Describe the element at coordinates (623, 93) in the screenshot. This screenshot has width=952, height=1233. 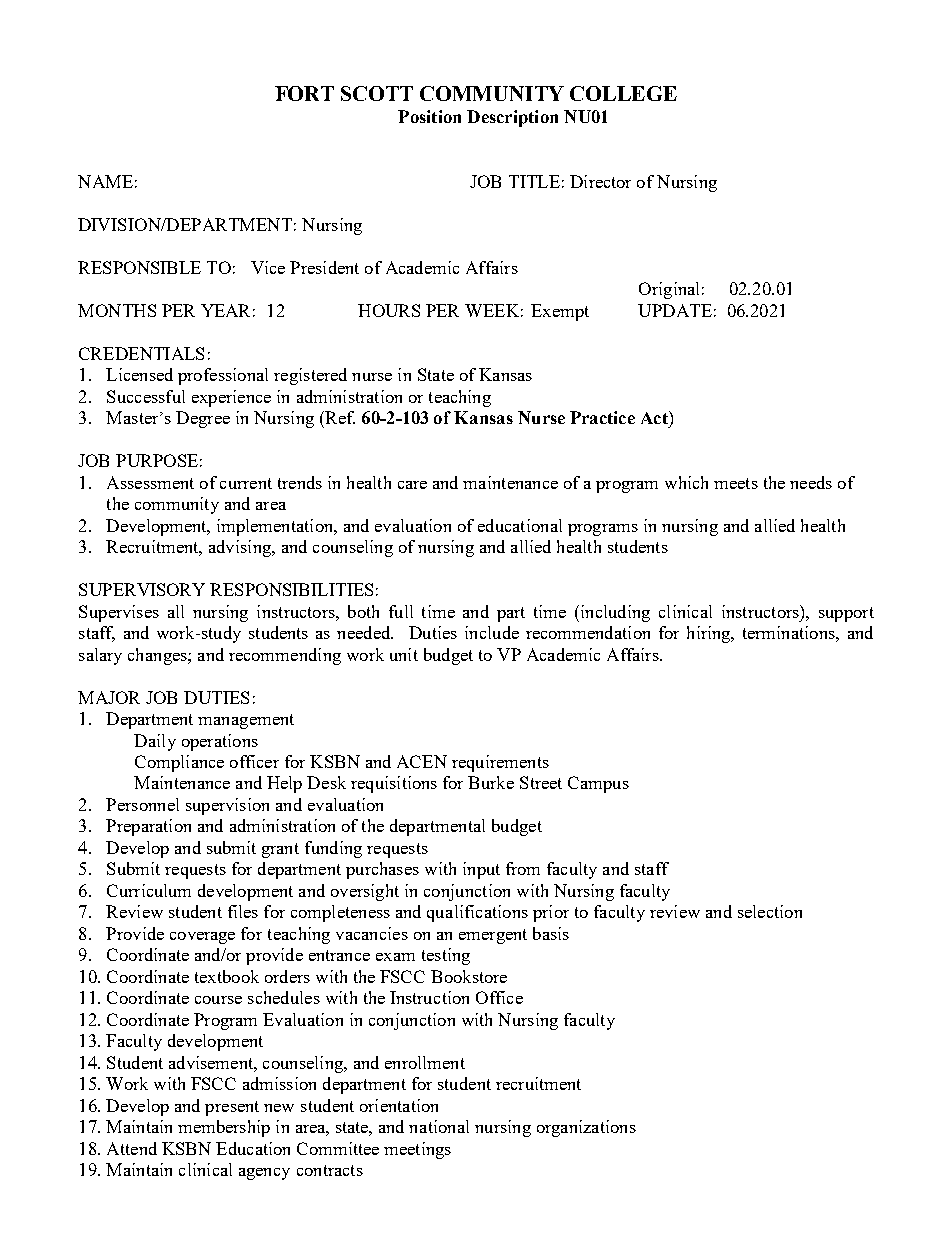
I see `COLLEGE` at that location.
